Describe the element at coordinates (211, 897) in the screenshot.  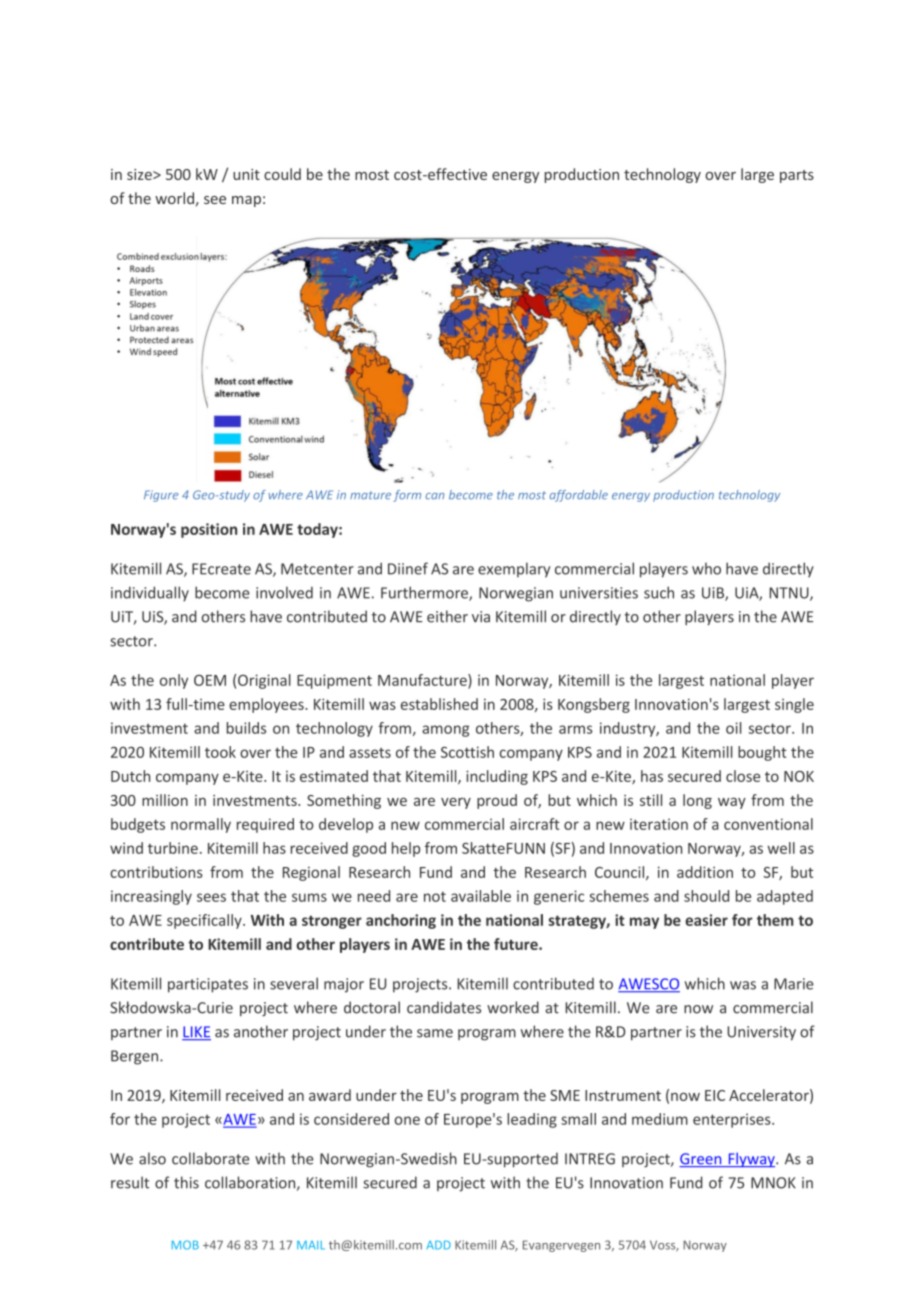
I see `sees` at that location.
